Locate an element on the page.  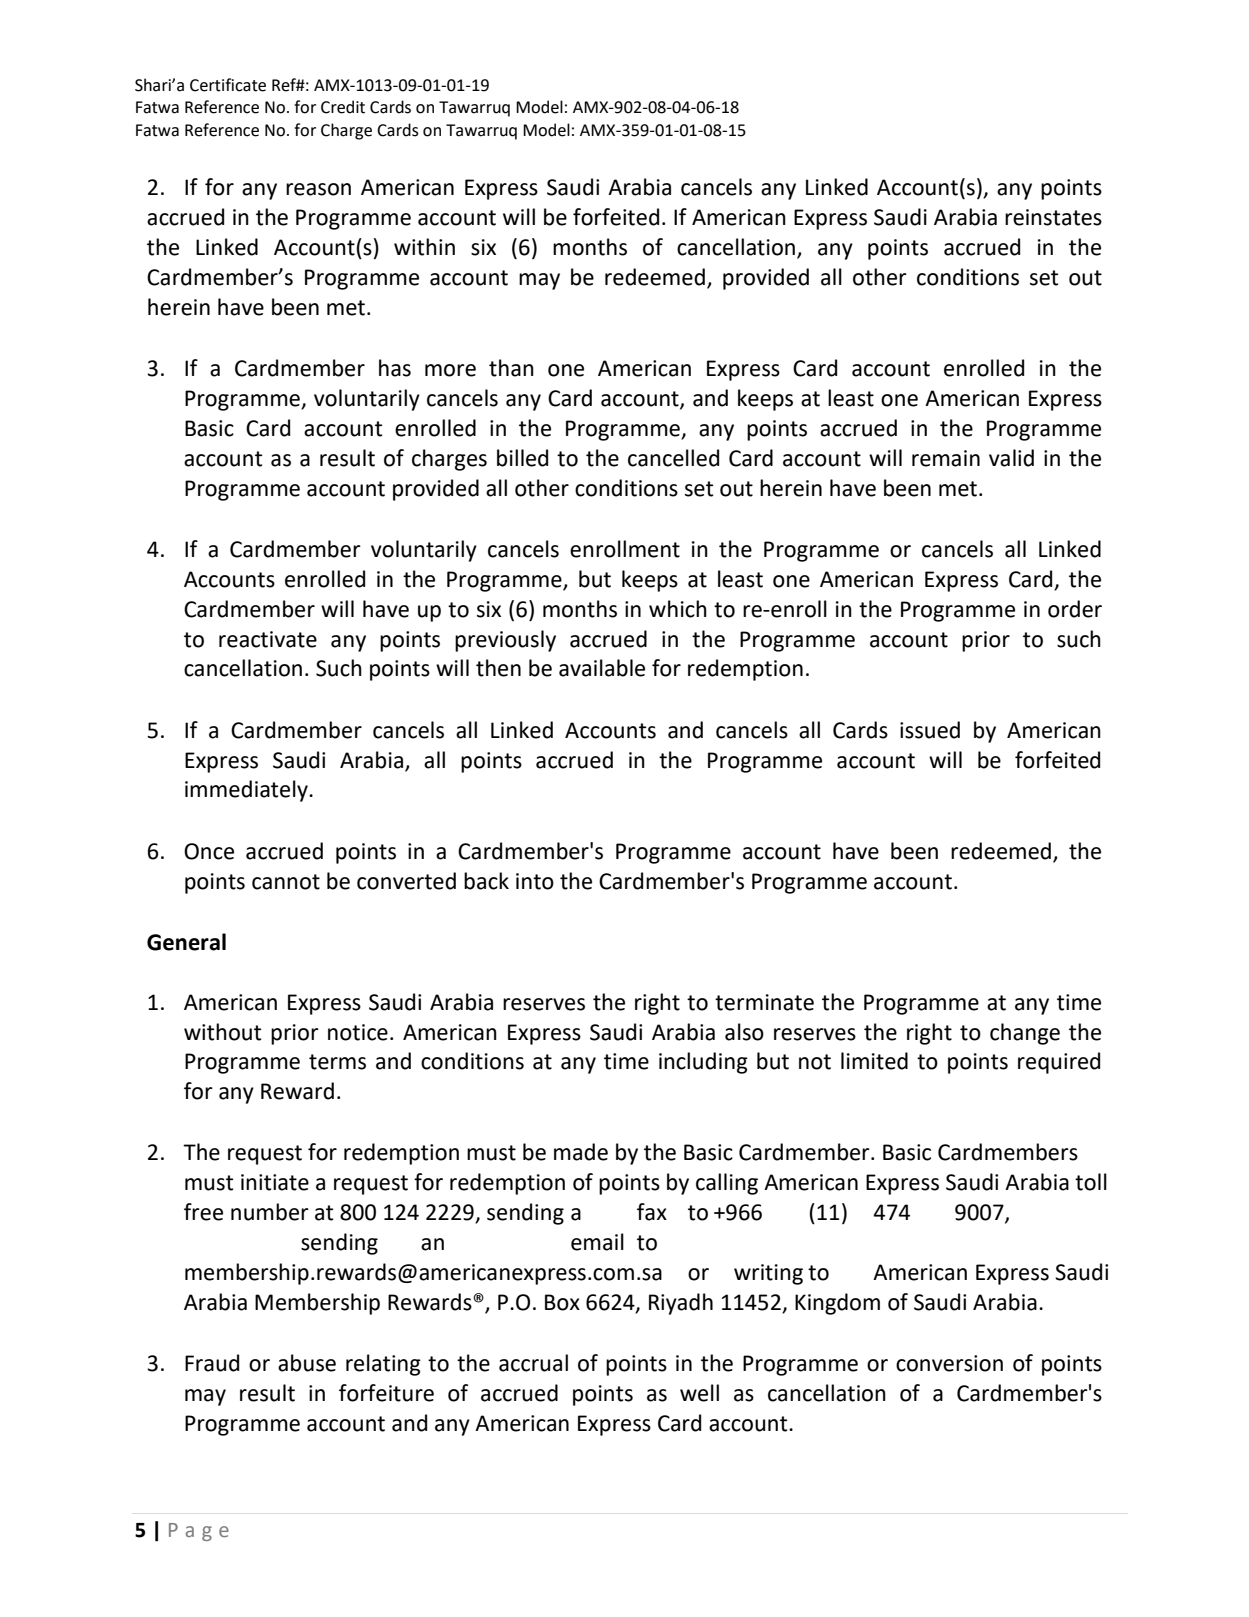
into is located at coordinates (535, 881).
